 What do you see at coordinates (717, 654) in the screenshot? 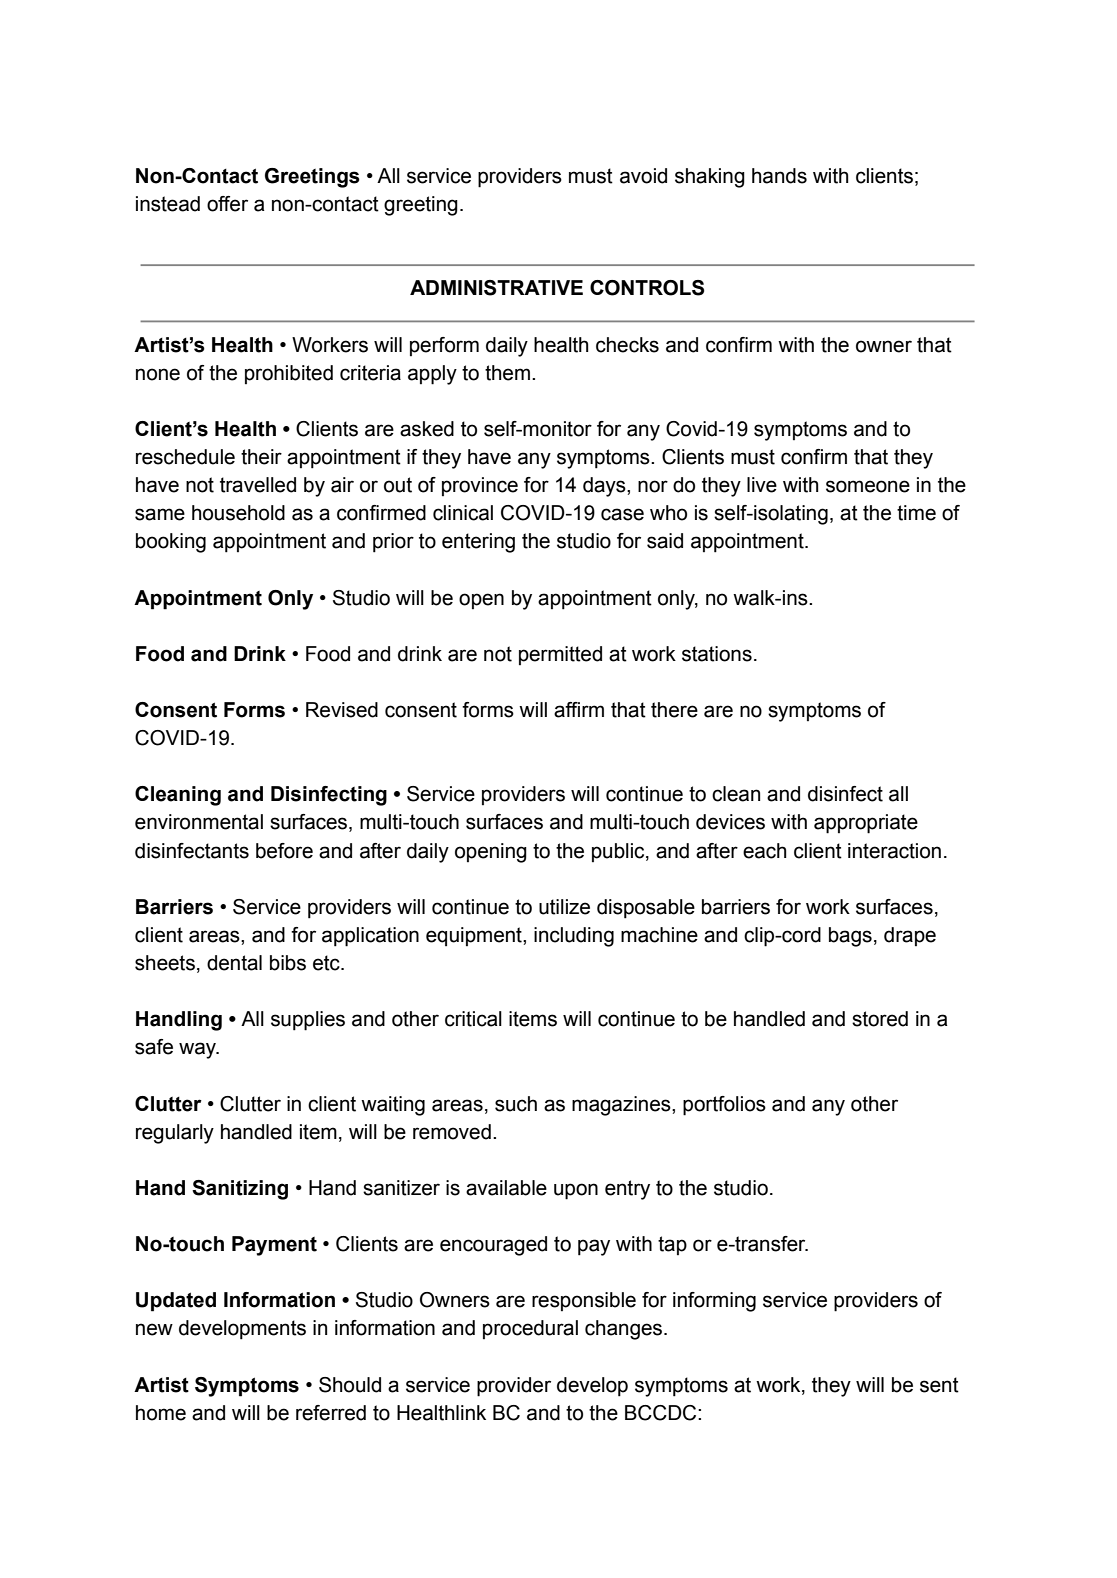
I see `stations` at bounding box center [717, 654].
